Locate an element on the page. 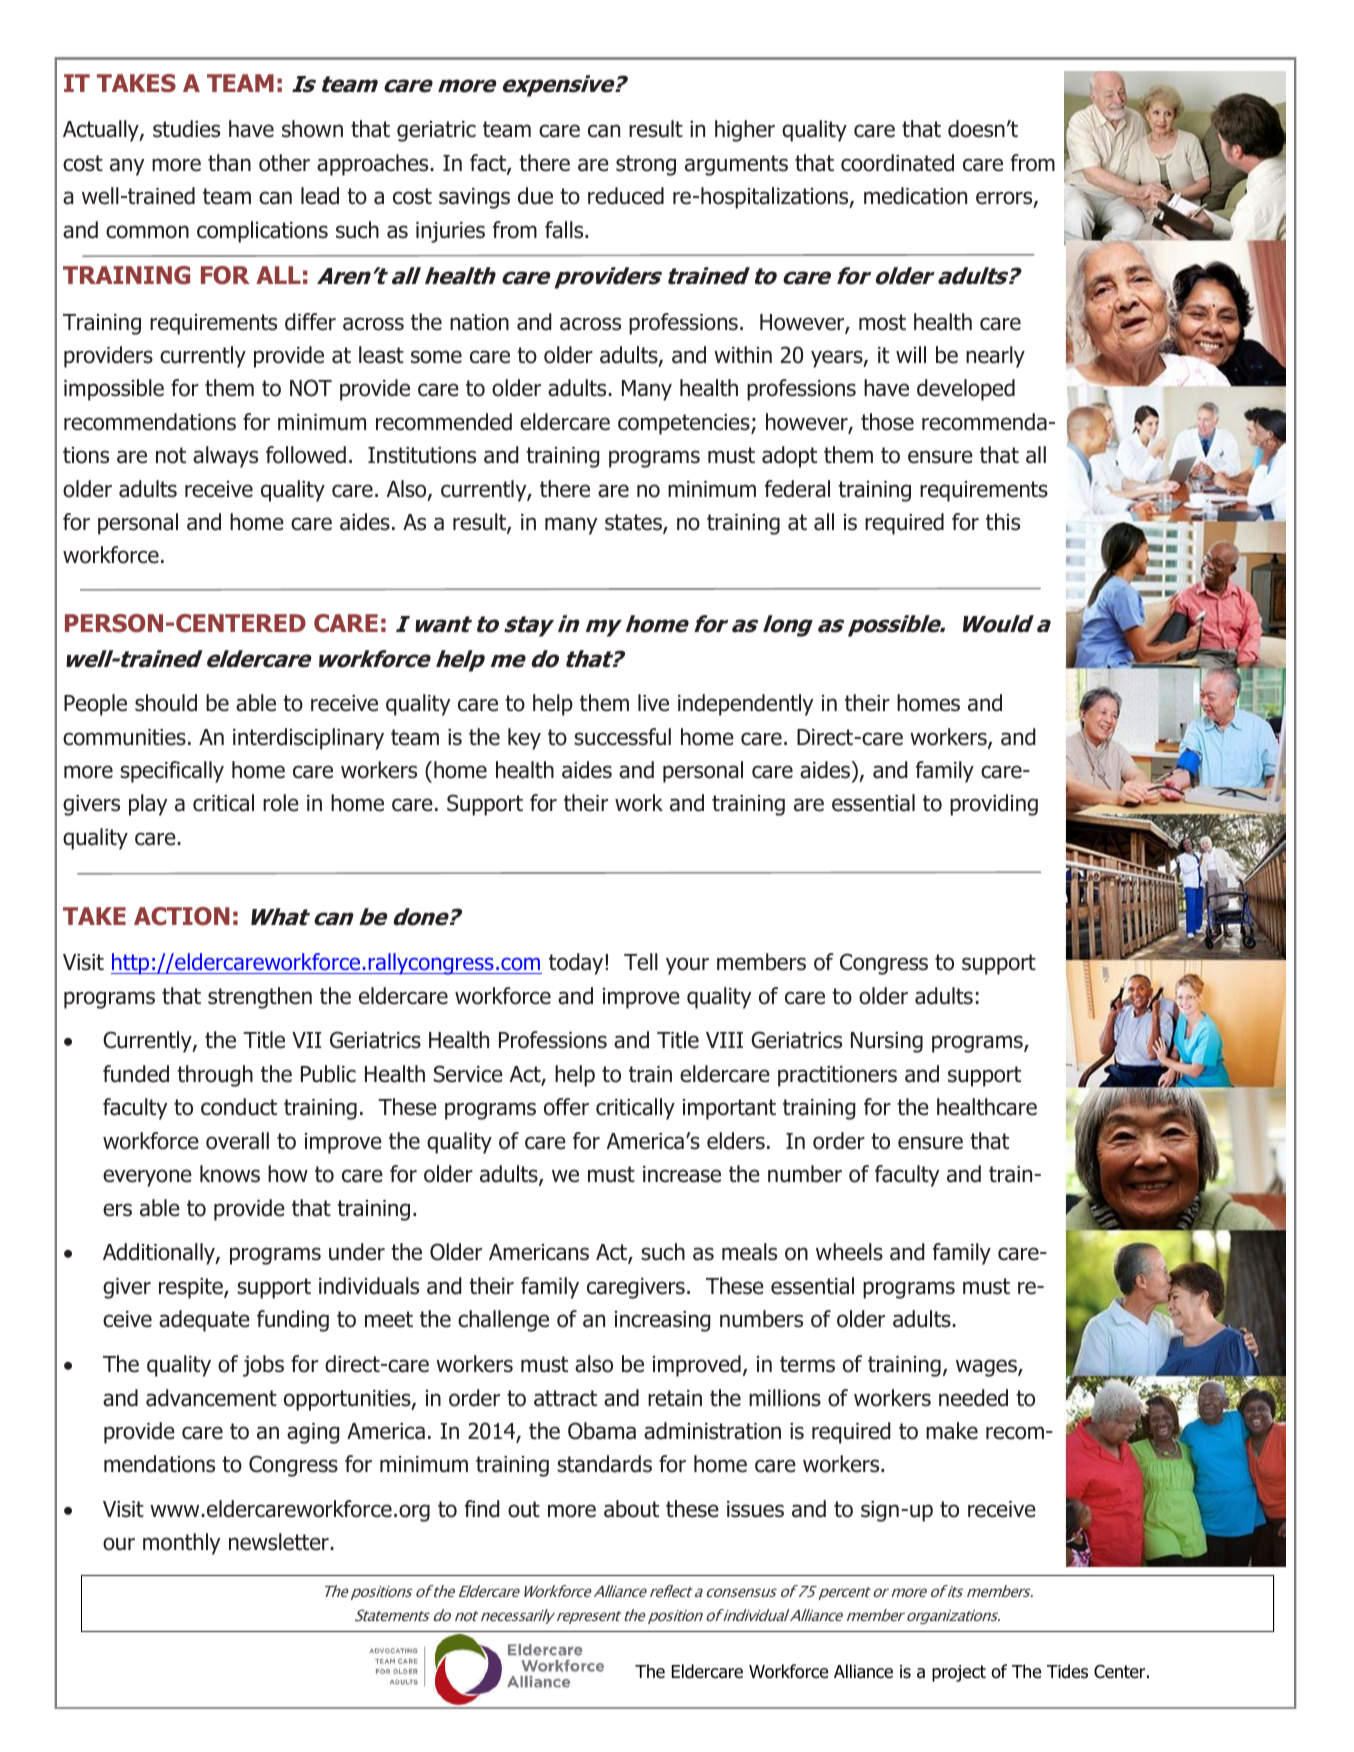 Image resolution: width=1354 pixels, height=1752 pixels. medication is located at coordinates (915, 196).
